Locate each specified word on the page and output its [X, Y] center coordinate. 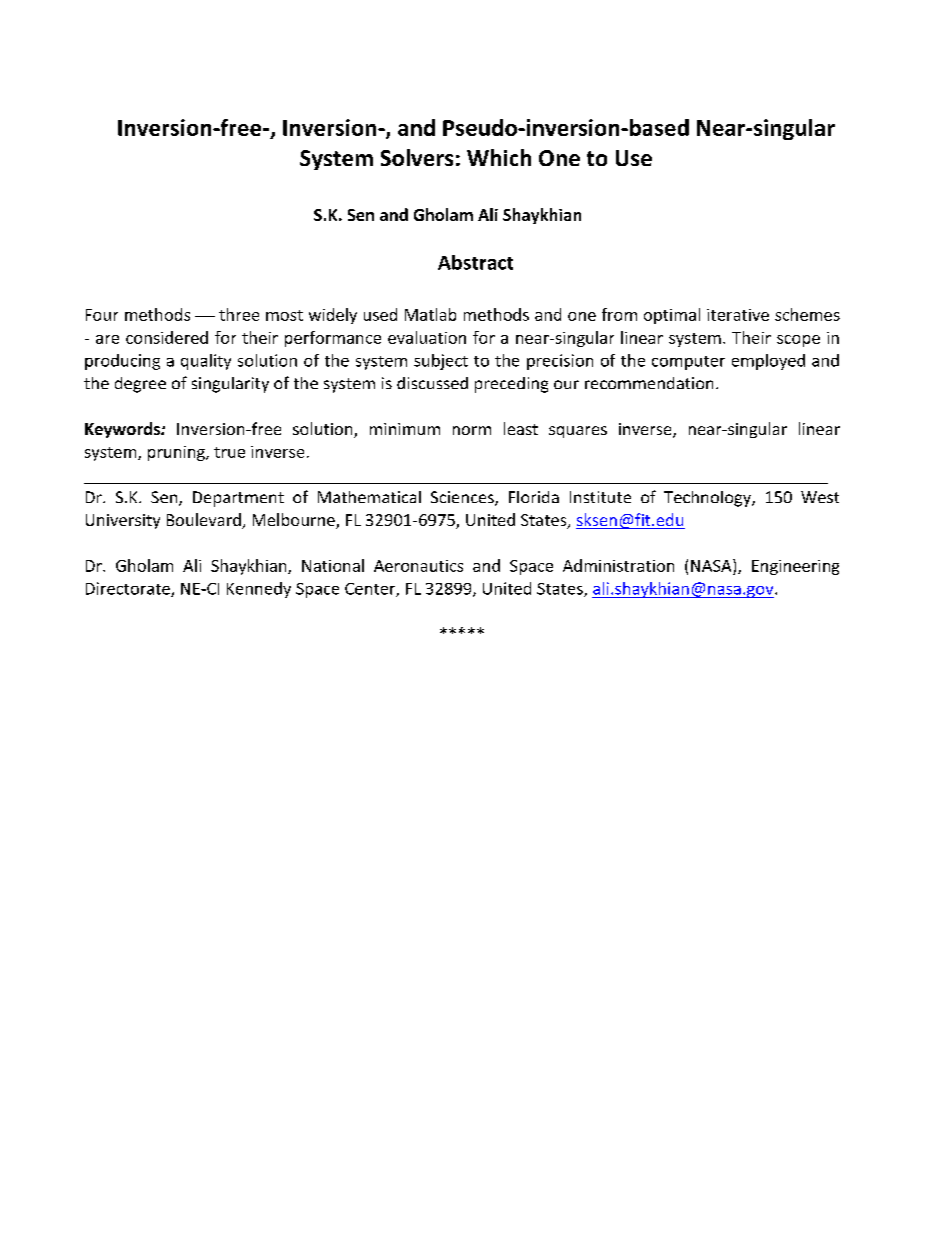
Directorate [129, 589]
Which [499, 157]
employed [768, 362]
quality [206, 362]
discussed [432, 383]
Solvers [417, 157]
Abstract [475, 262]
